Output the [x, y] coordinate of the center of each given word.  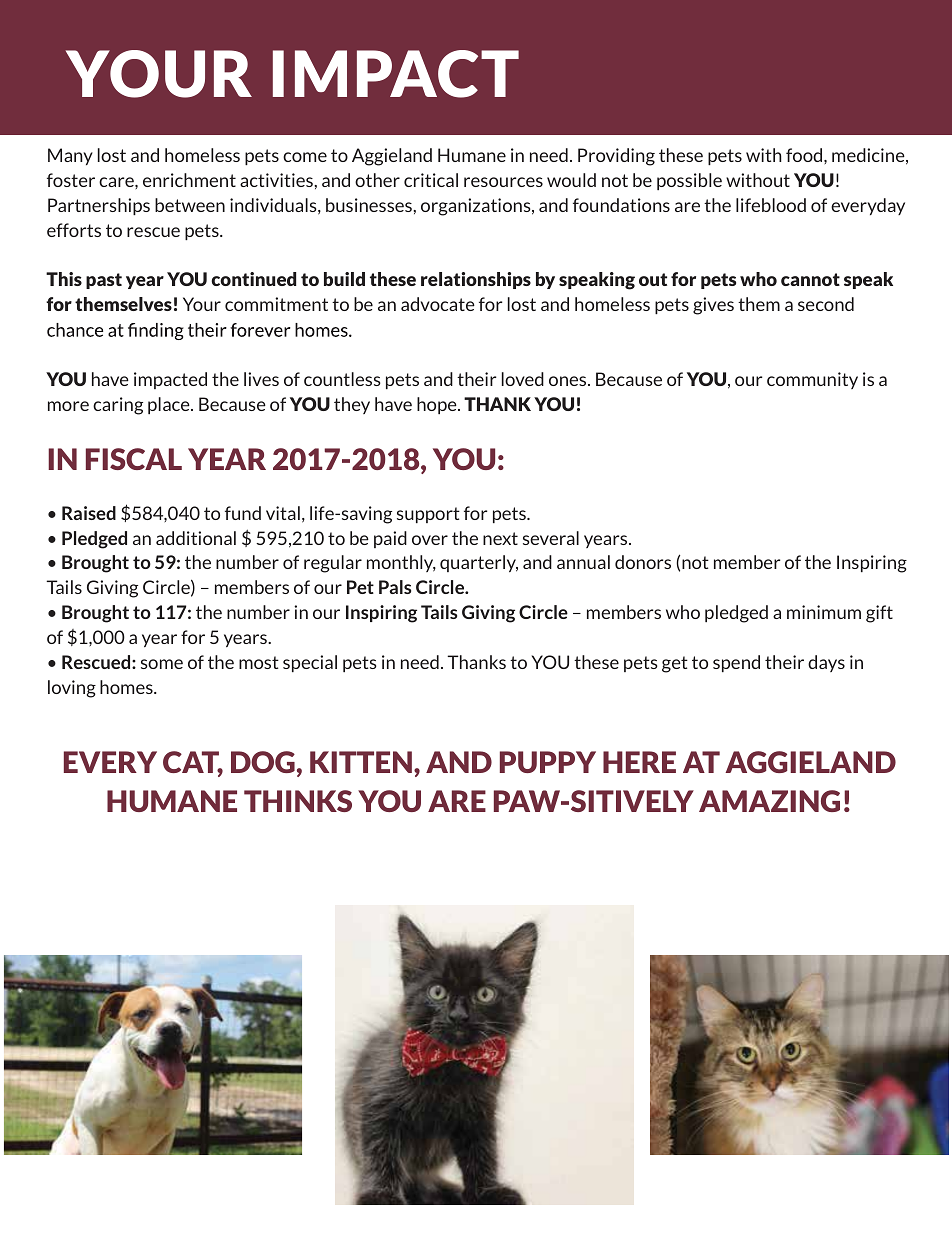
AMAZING [769, 801]
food [805, 155]
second [826, 304]
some [162, 664]
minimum [824, 612]
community [812, 380]
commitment [276, 304]
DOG [263, 762]
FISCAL [134, 459]
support [428, 515]
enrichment [189, 180]
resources [503, 182]
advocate [438, 304]
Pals [395, 587]
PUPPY [548, 762]
